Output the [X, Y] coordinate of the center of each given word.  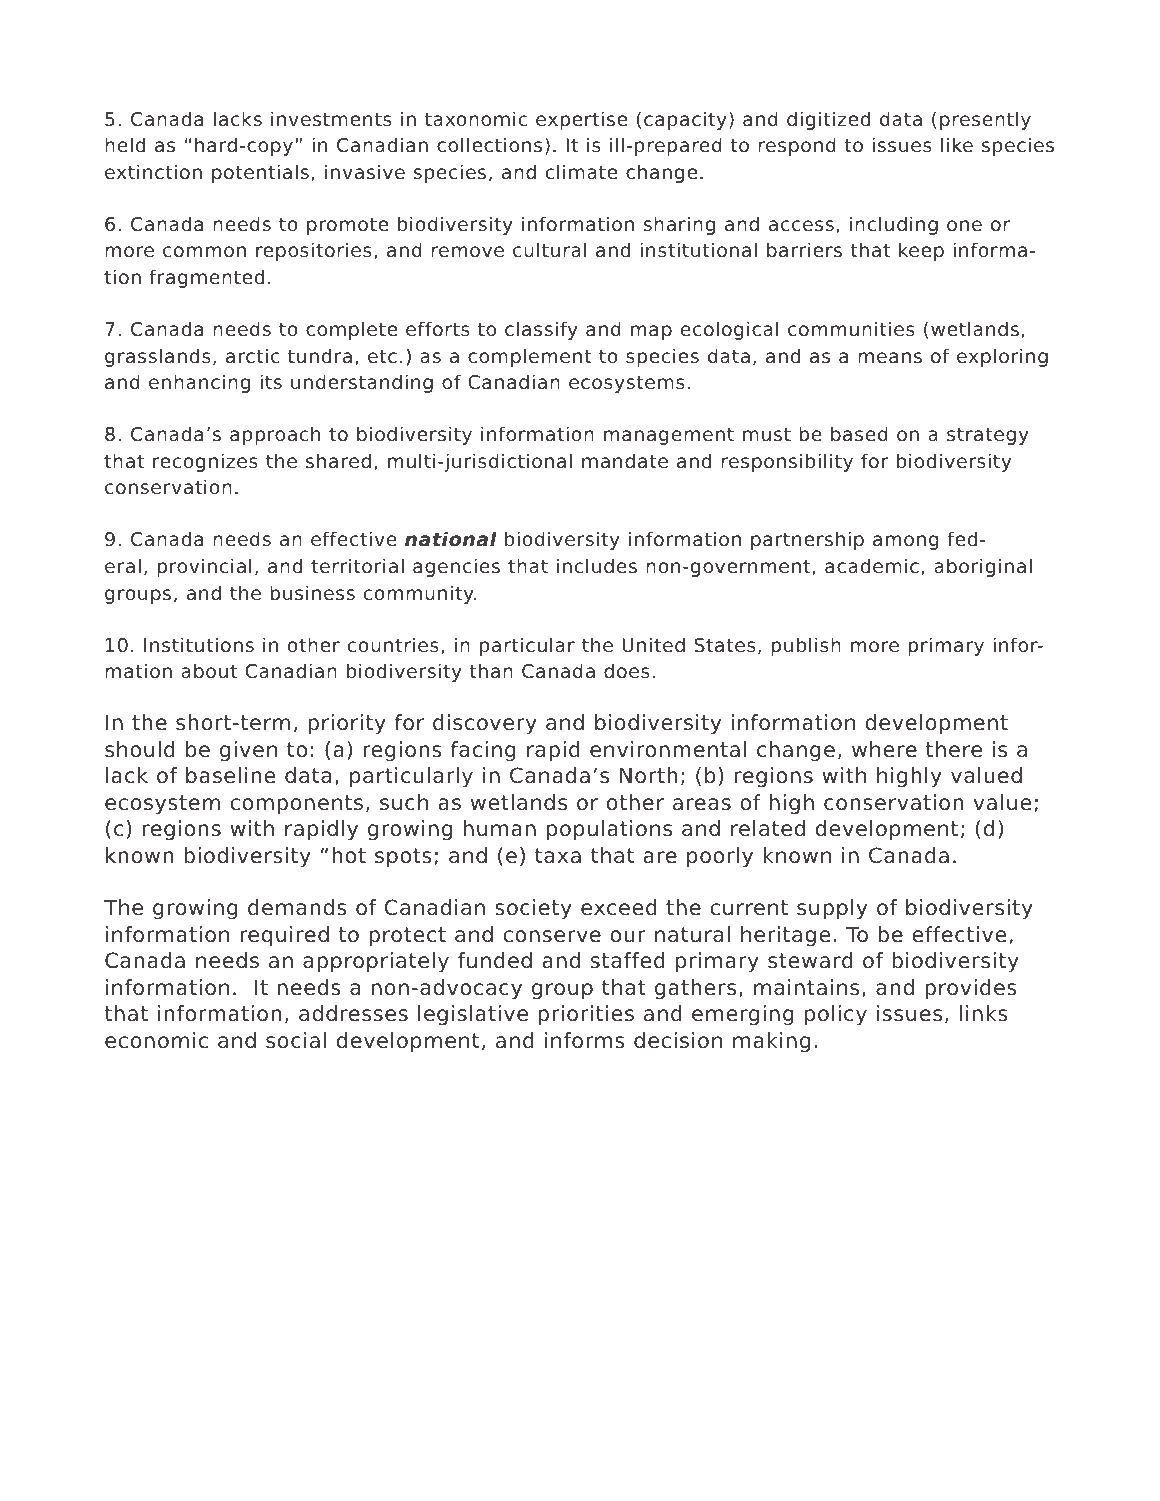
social [296, 1040]
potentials [260, 173]
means [890, 358]
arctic [253, 356]
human [500, 828]
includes [597, 566]
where [884, 749]
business [312, 593]
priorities [586, 1015]
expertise [581, 120]
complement [530, 357]
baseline [230, 775]
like [957, 145]
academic [872, 566]
